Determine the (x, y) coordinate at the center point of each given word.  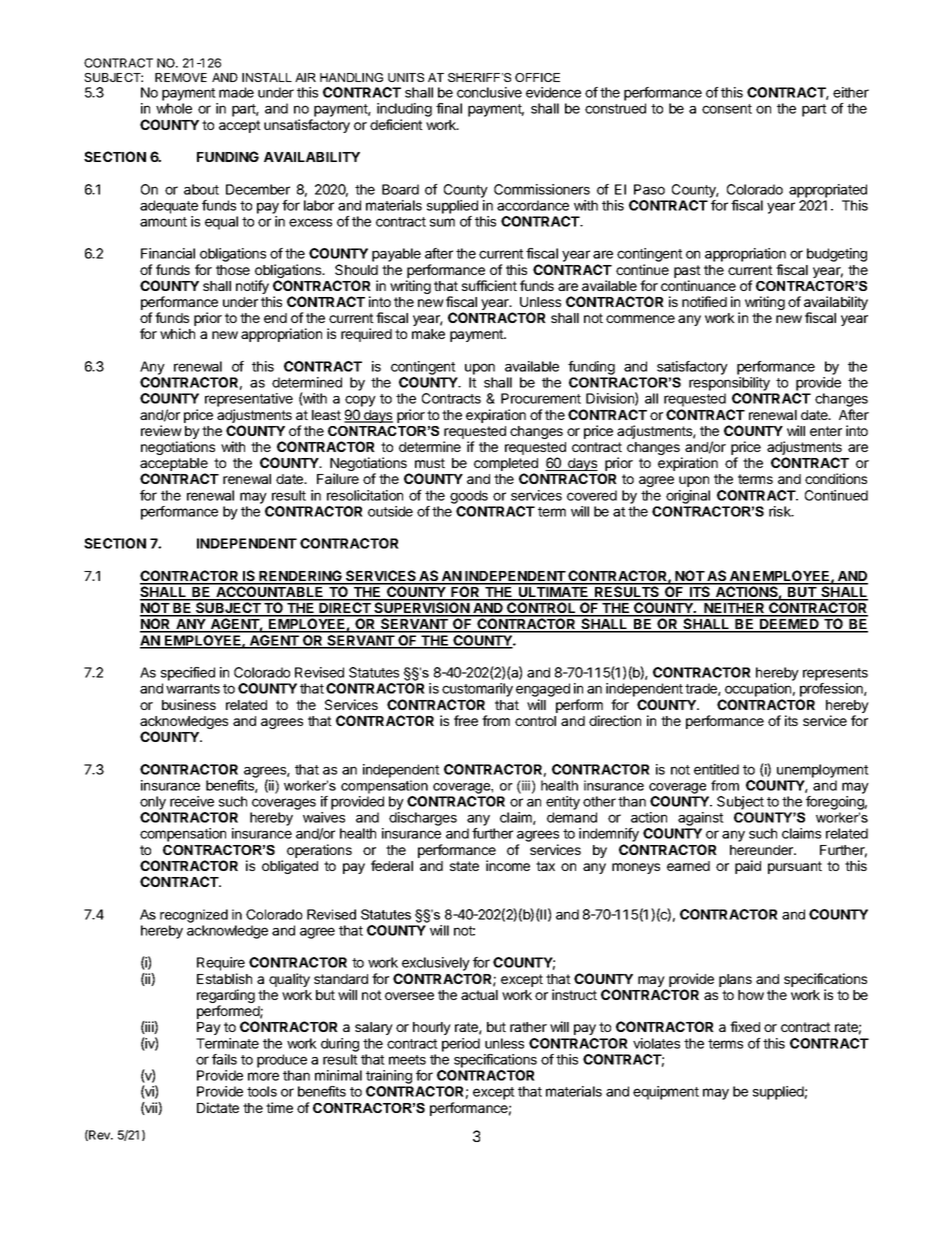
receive (192, 801)
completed (506, 466)
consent (727, 109)
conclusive (489, 92)
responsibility (729, 384)
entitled (716, 769)
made (236, 92)
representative (249, 400)
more (263, 1076)
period (461, 1045)
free (466, 720)
